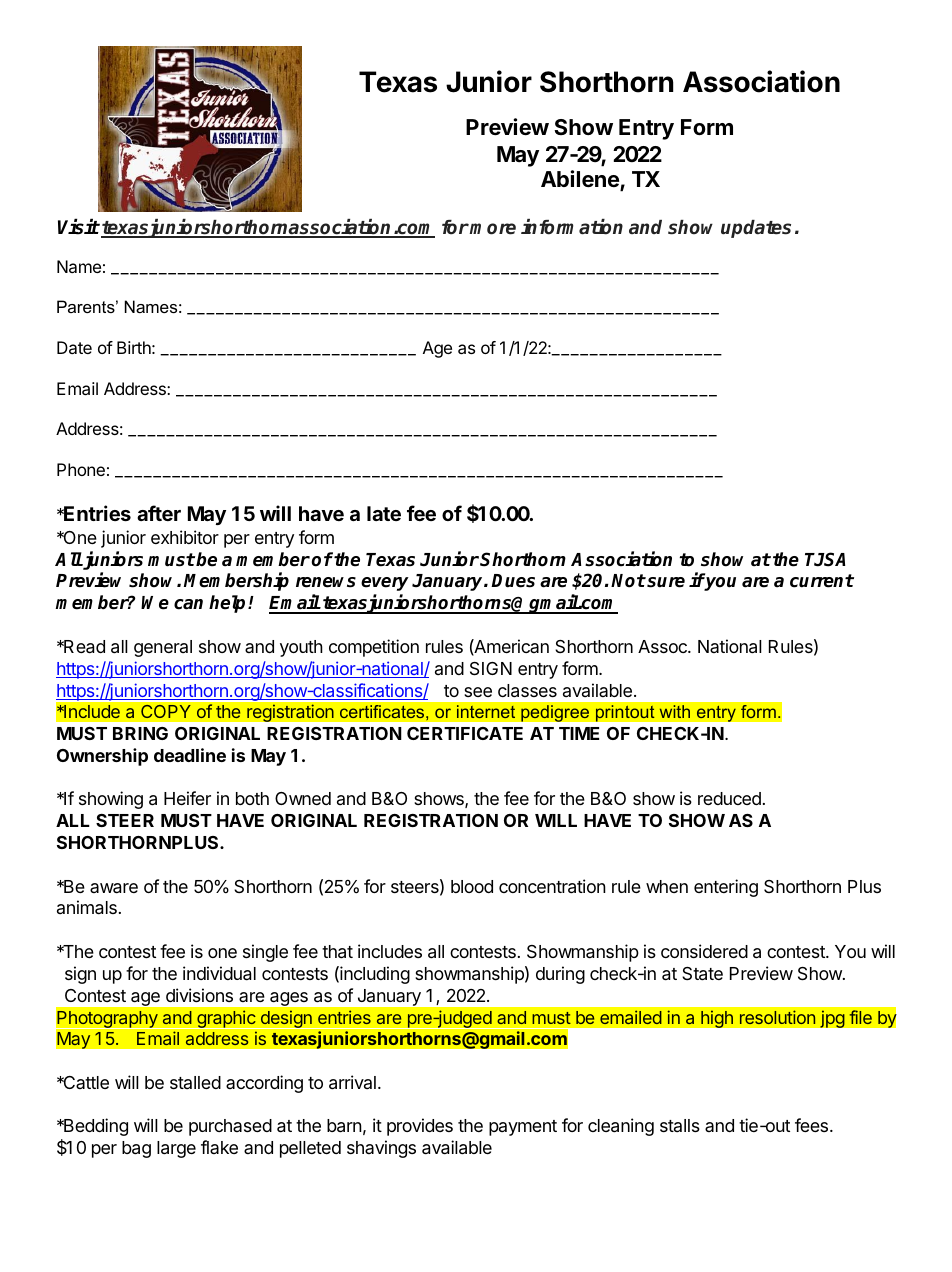  What do you see at coordinates (159, 513) in the image?
I see `after` at bounding box center [159, 513].
